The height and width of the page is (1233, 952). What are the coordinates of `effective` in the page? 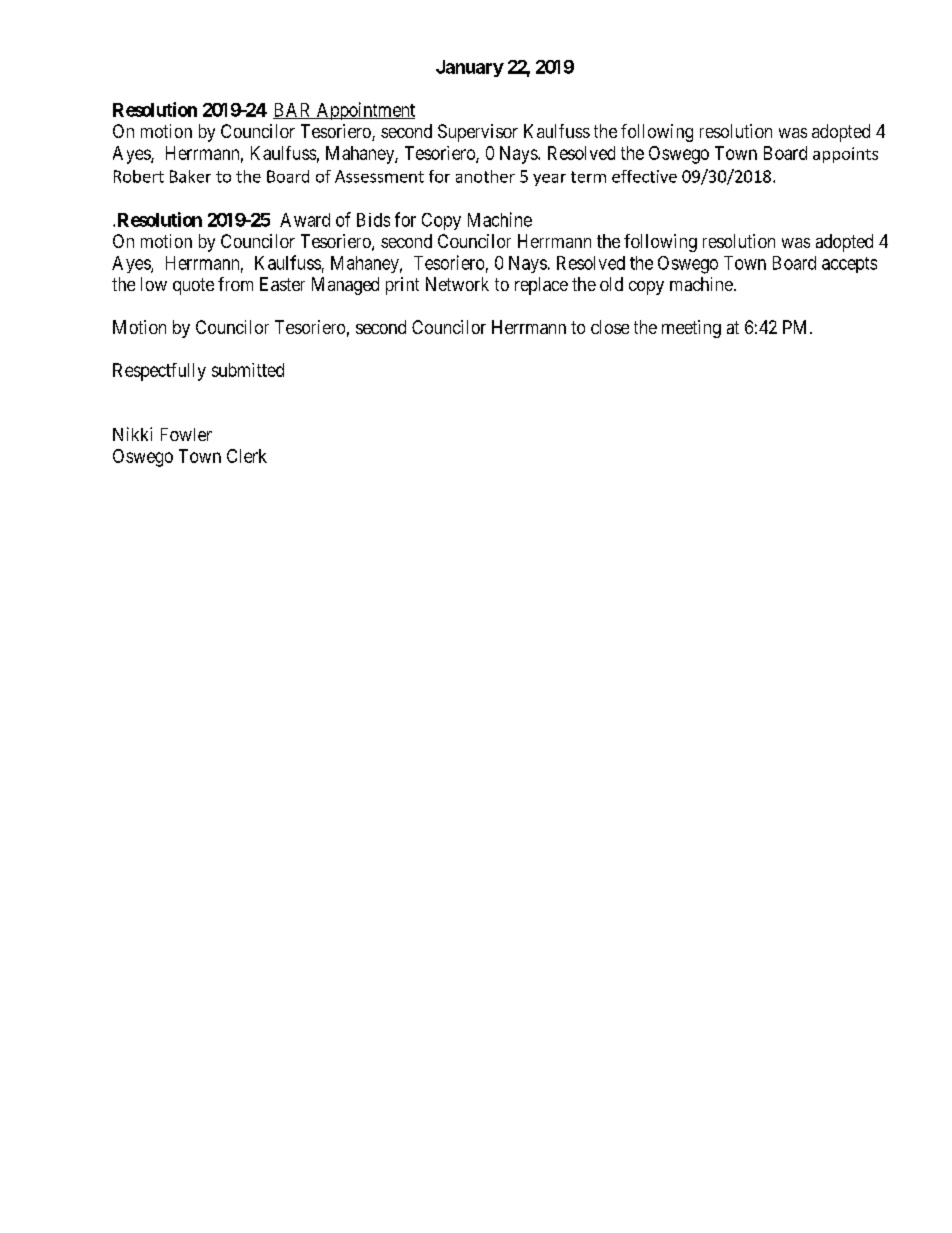 It's located at (644, 176).
